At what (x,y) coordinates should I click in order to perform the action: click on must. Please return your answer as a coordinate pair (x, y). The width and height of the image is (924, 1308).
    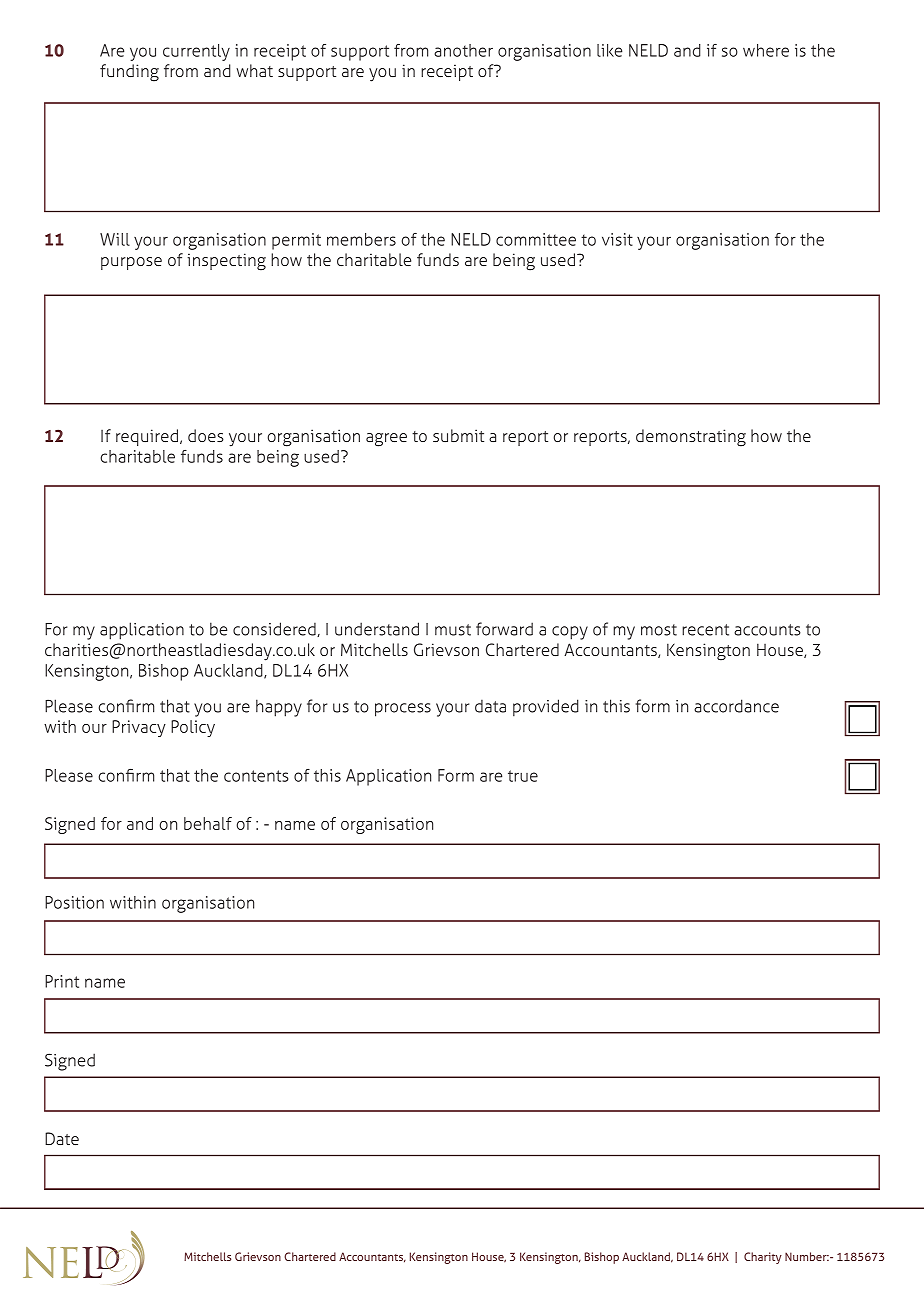
    Looking at the image, I should click on (453, 630).
